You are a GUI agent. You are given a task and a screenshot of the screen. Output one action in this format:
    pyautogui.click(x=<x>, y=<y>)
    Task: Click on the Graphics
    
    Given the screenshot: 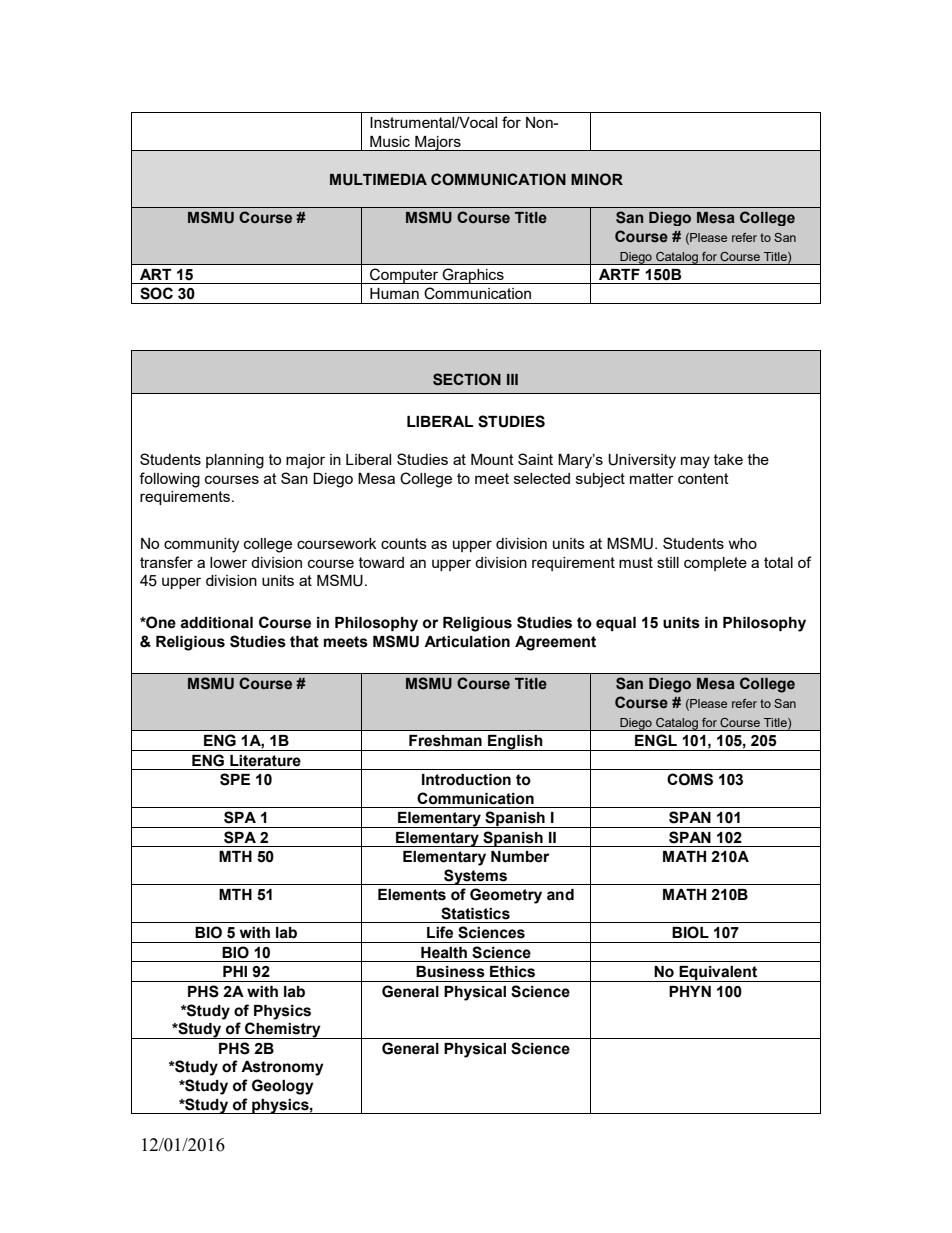 What is the action you would take?
    pyautogui.click(x=473, y=276)
